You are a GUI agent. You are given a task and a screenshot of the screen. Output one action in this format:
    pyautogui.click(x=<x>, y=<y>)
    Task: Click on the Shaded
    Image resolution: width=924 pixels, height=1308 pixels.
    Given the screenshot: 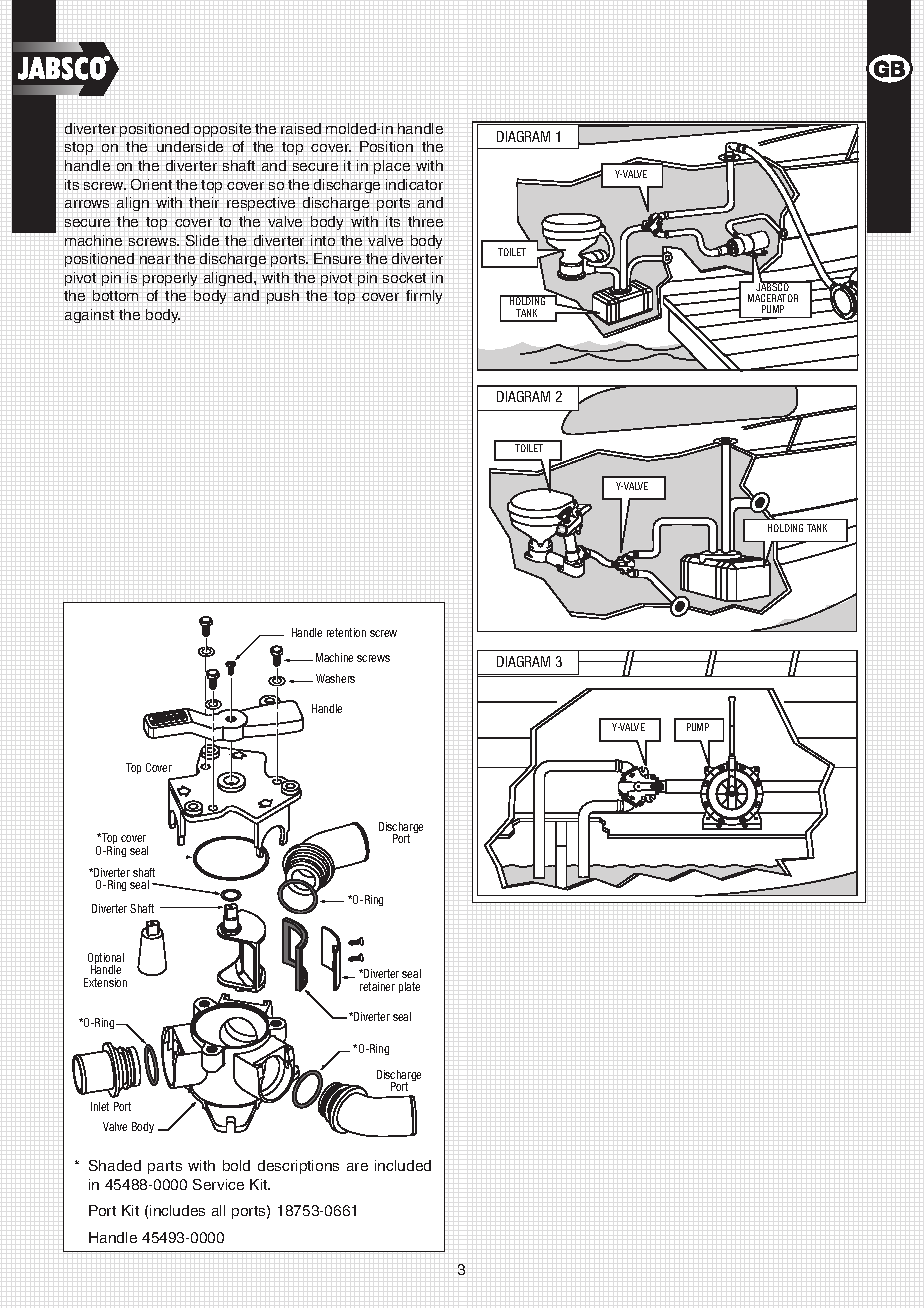 What is the action you would take?
    pyautogui.click(x=115, y=1165)
